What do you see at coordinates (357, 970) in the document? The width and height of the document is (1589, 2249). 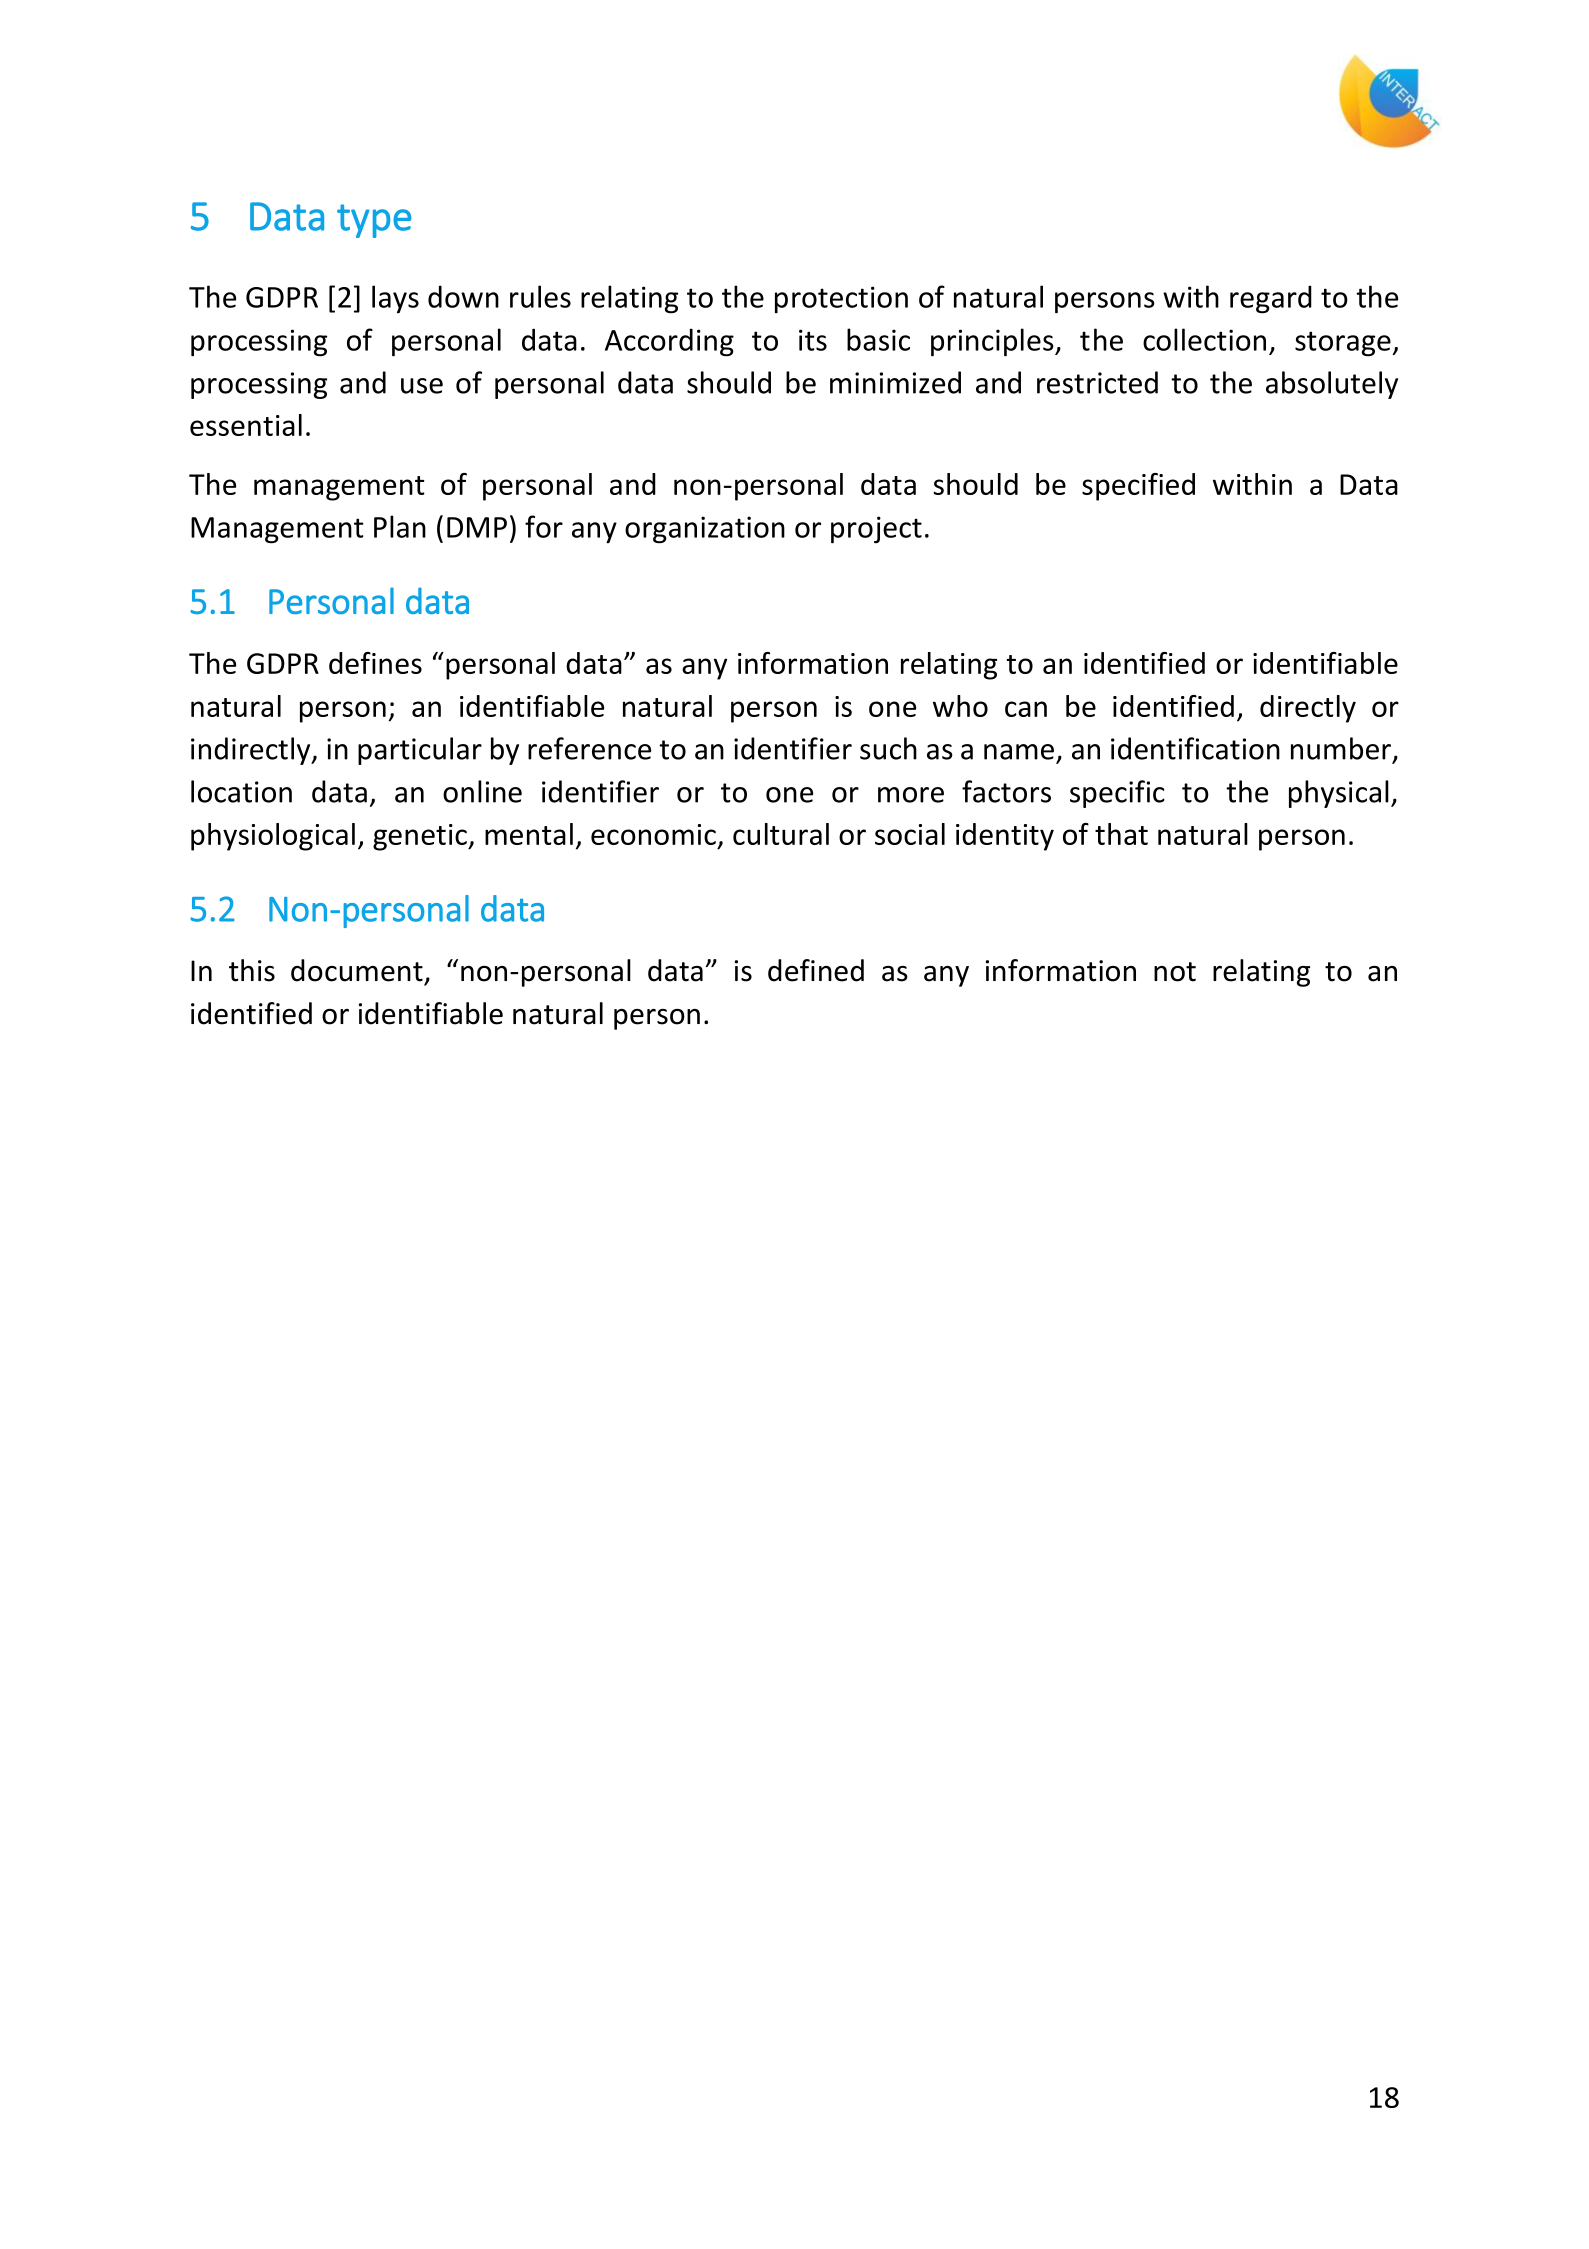 I see `document` at bounding box center [357, 970].
